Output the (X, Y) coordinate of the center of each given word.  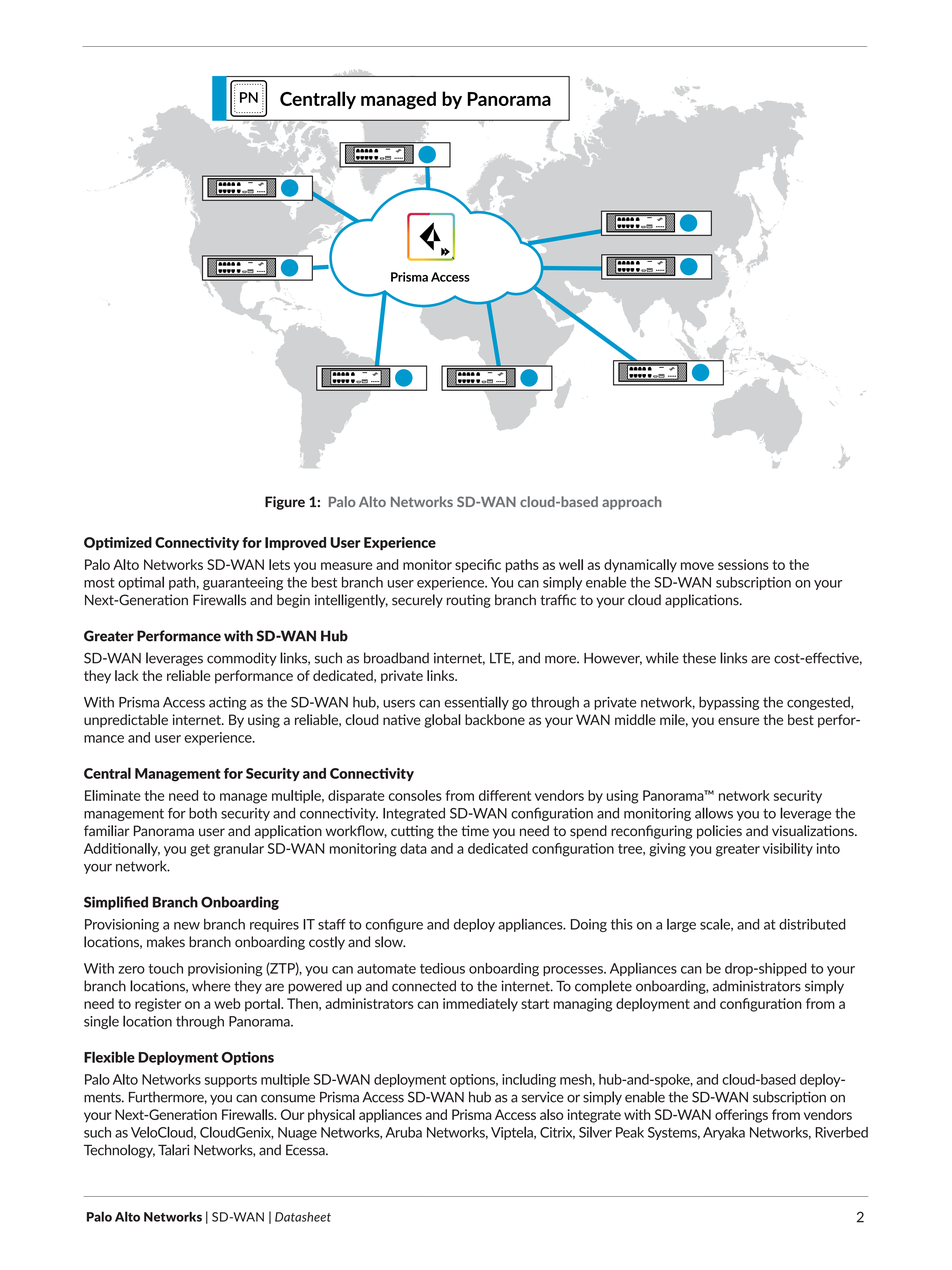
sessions (743, 564)
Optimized (118, 543)
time (475, 830)
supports (231, 1081)
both (203, 813)
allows (714, 813)
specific (478, 566)
